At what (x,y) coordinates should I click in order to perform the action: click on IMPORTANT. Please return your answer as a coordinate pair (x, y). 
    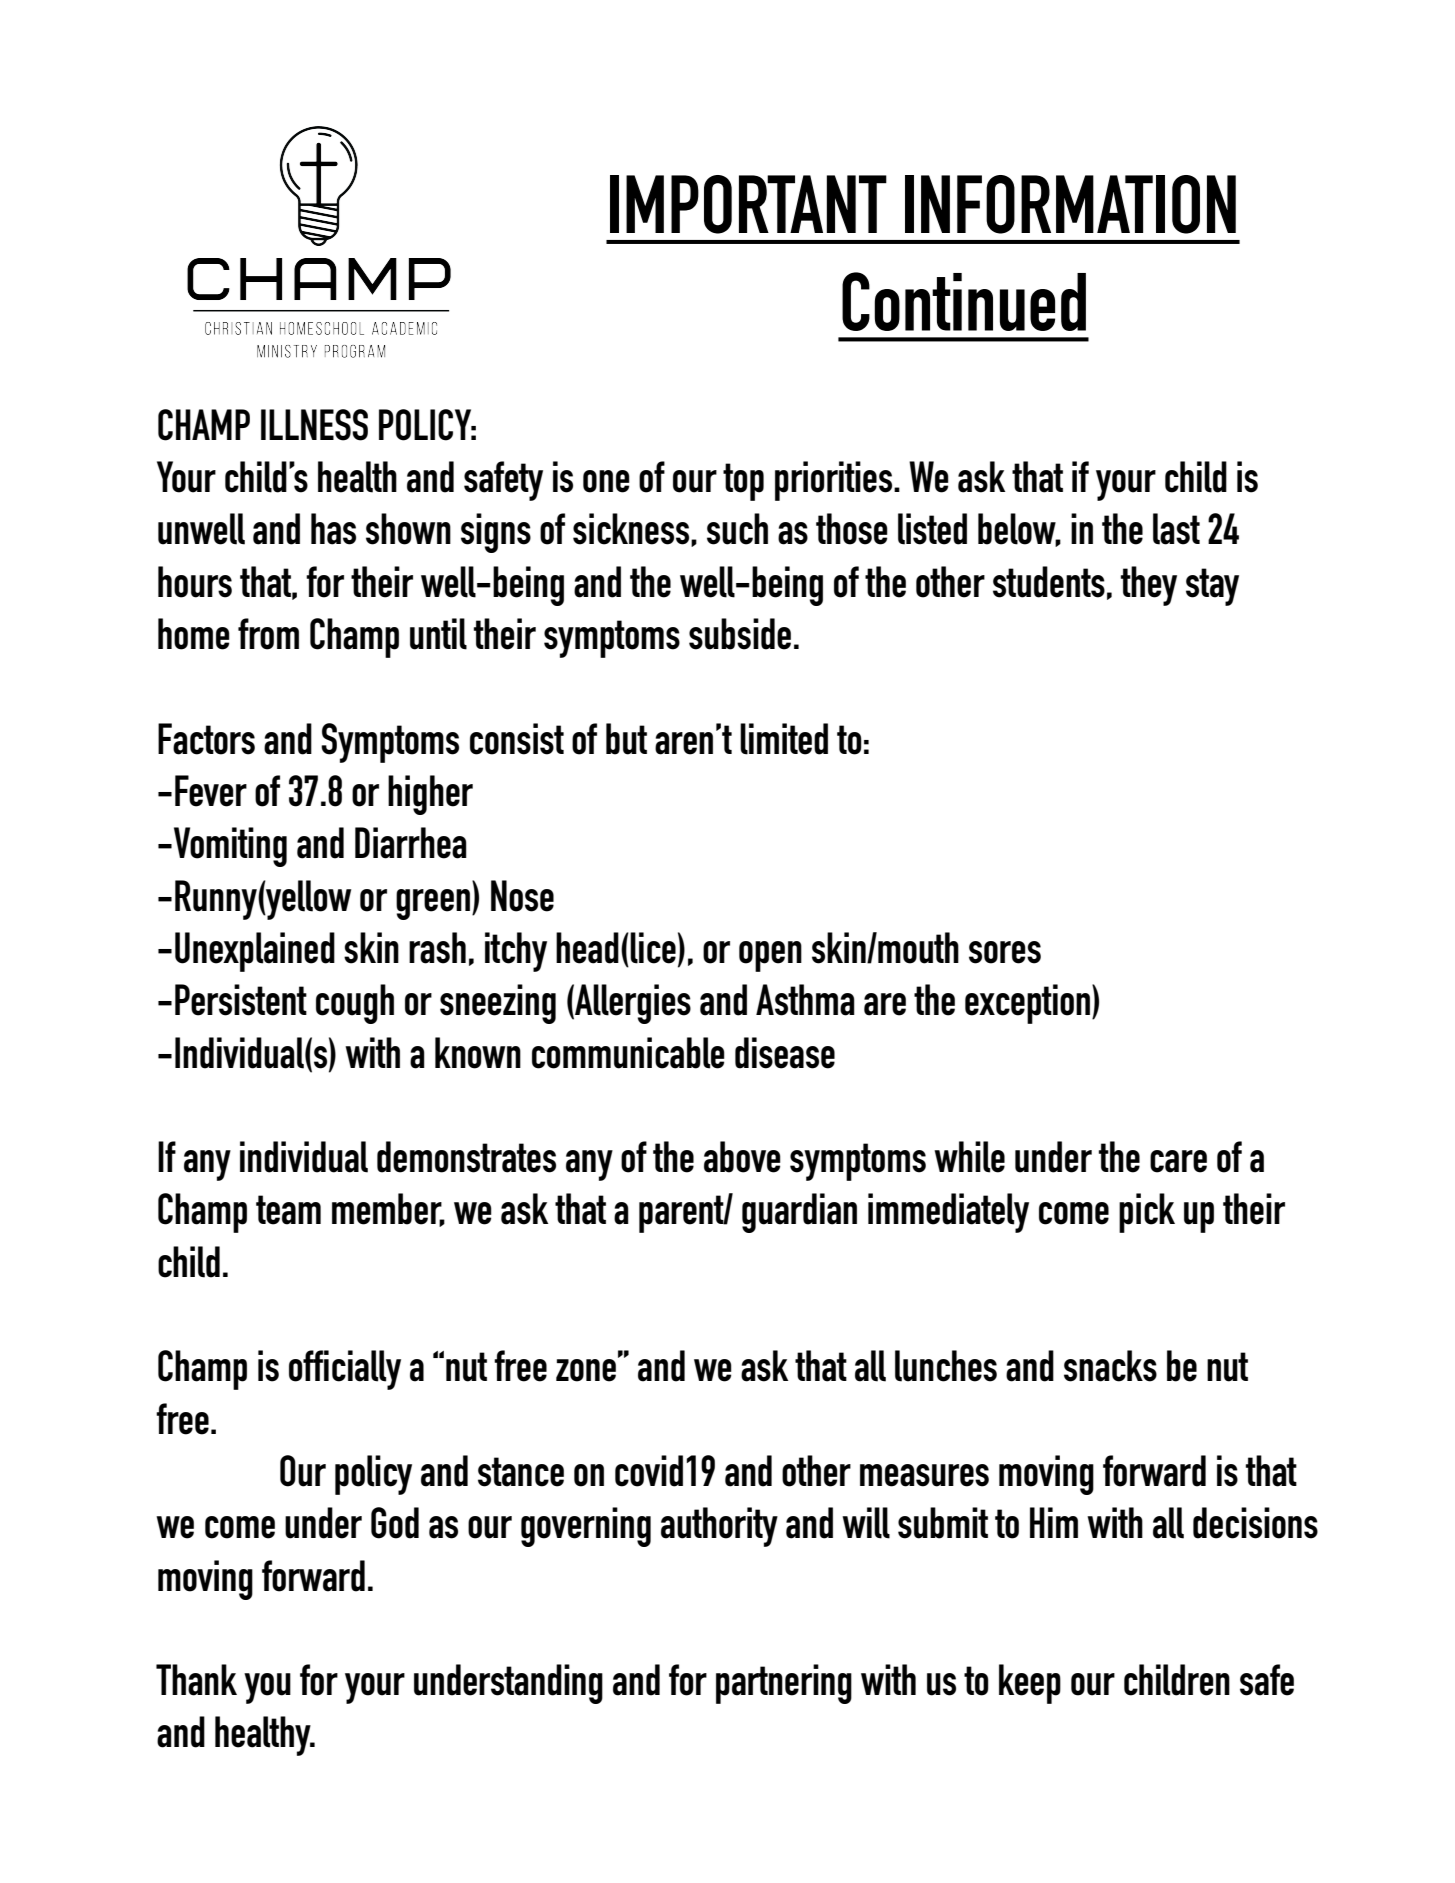
    Looking at the image, I should click on (748, 204).
